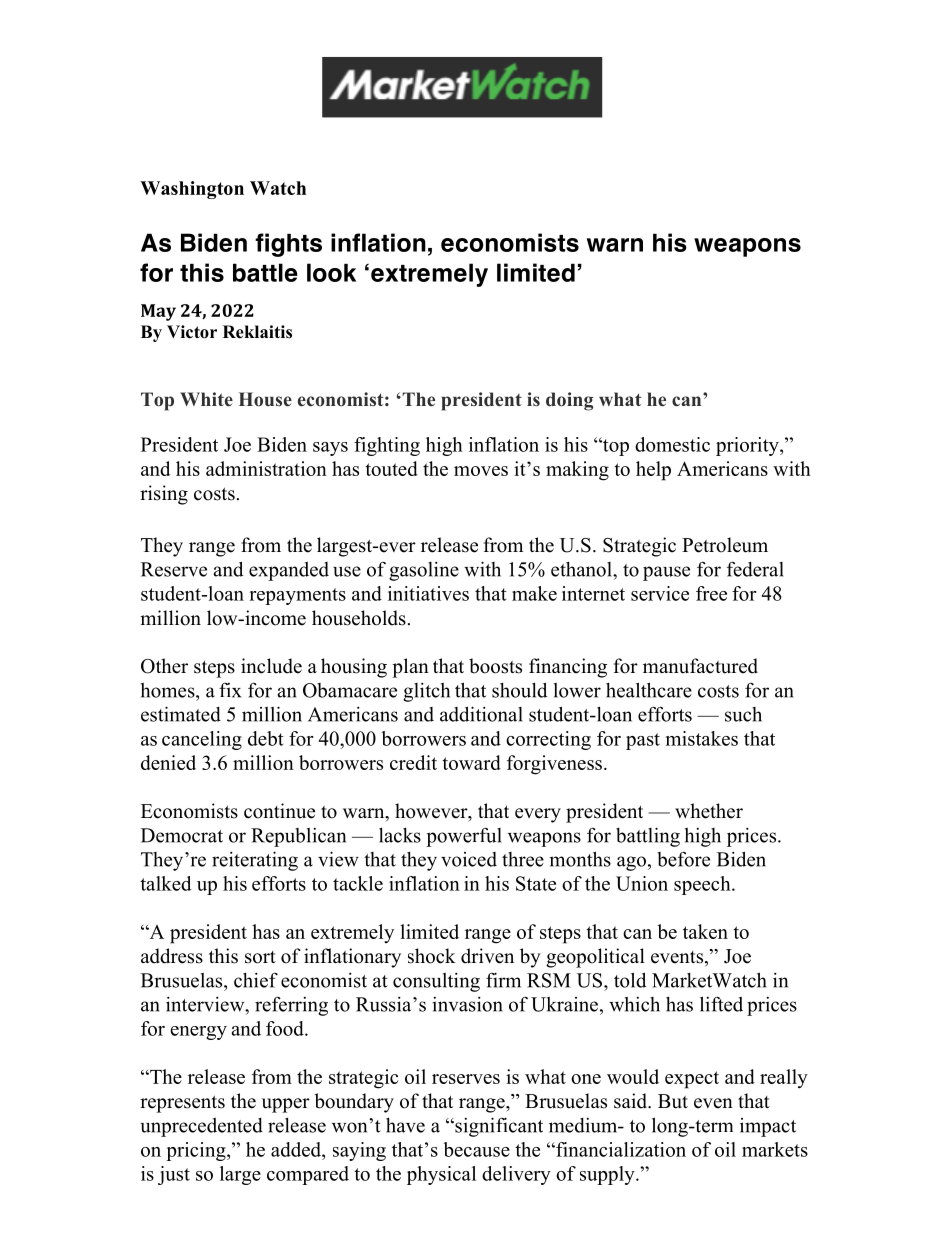 Image resolution: width=952 pixels, height=1233 pixels. Describe the element at coordinates (260, 957) in the page. I see `sort` at that location.
